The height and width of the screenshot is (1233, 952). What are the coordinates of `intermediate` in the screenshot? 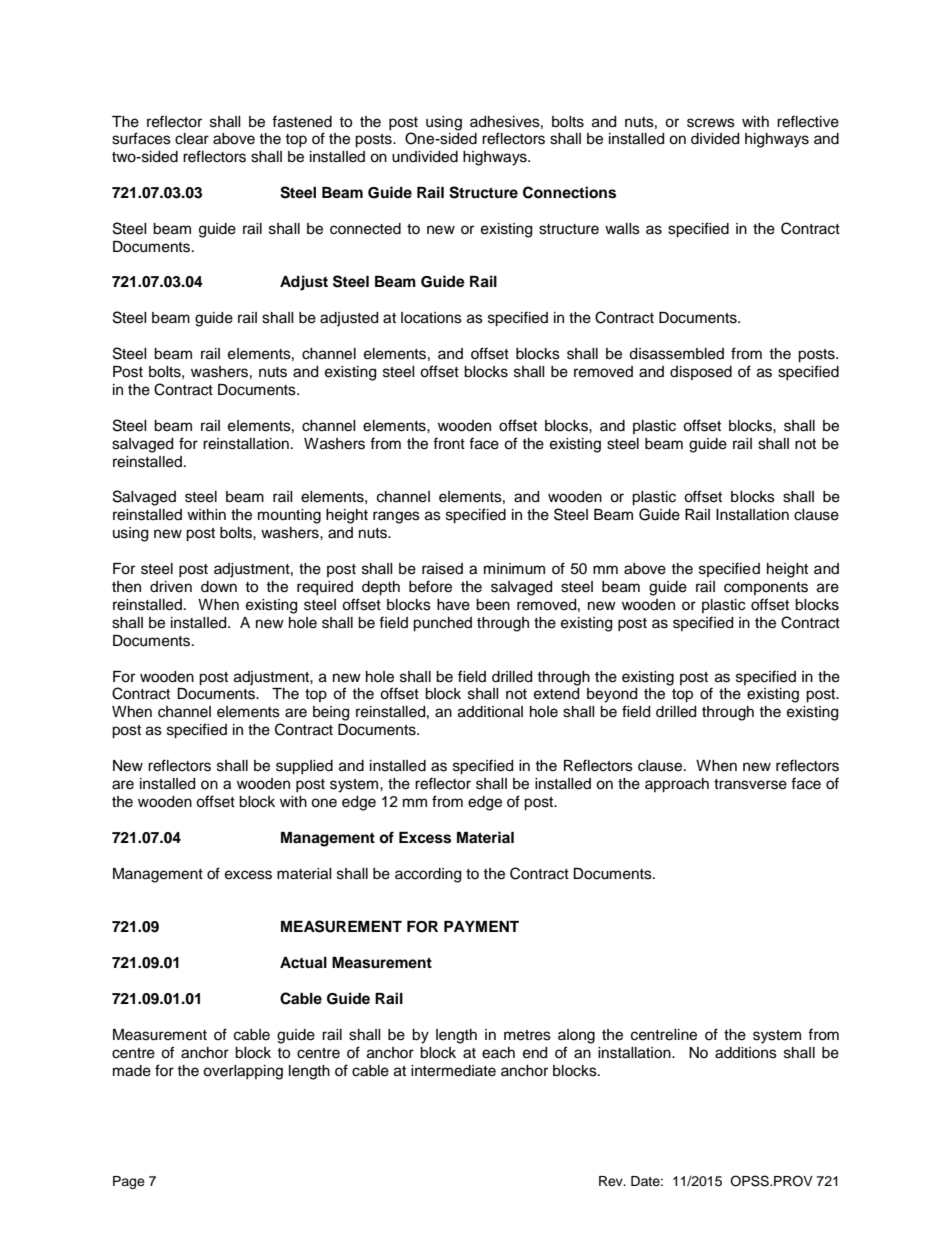 It's located at (453, 1071).
